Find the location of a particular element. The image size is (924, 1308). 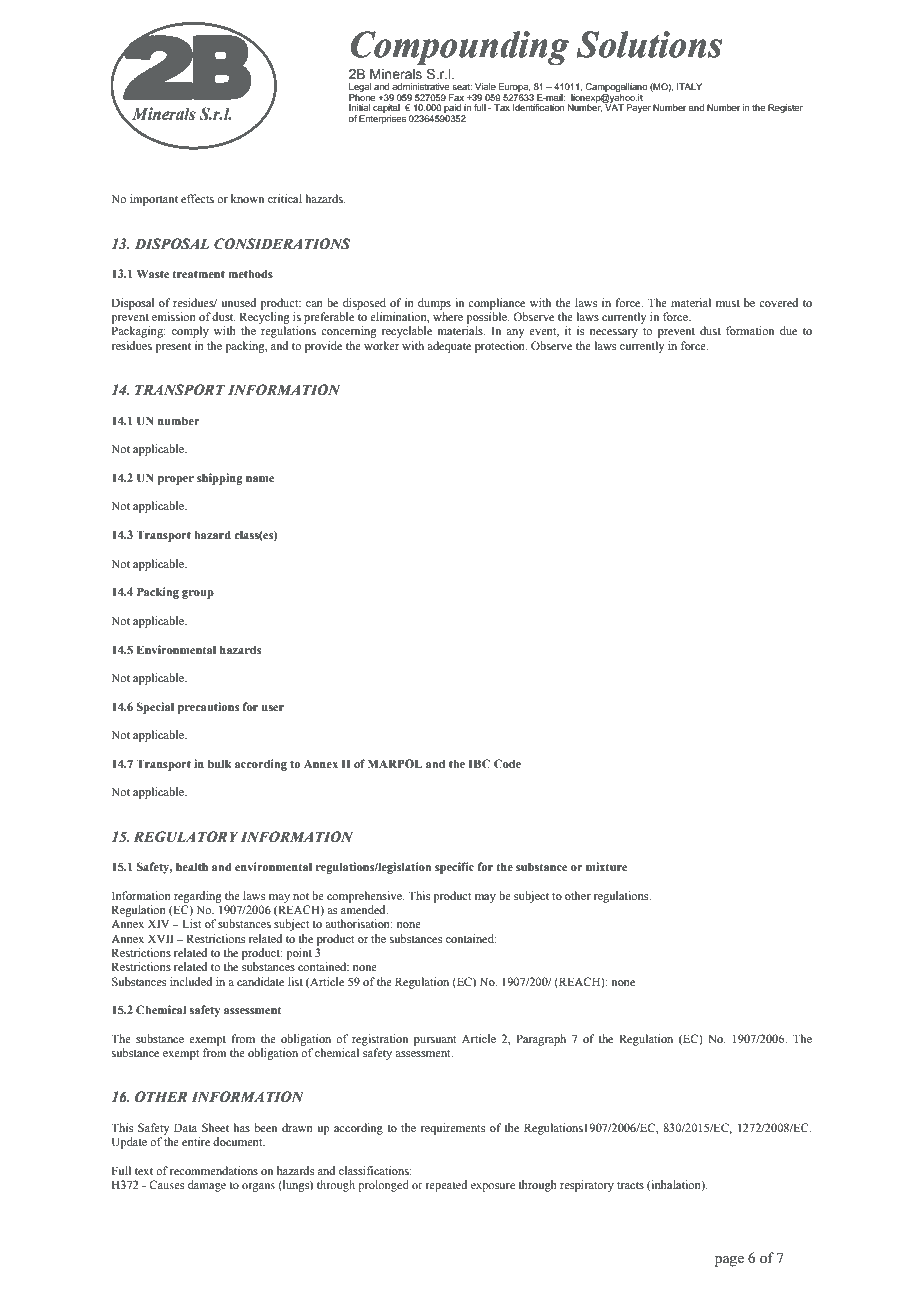

regarding is located at coordinates (198, 897).
